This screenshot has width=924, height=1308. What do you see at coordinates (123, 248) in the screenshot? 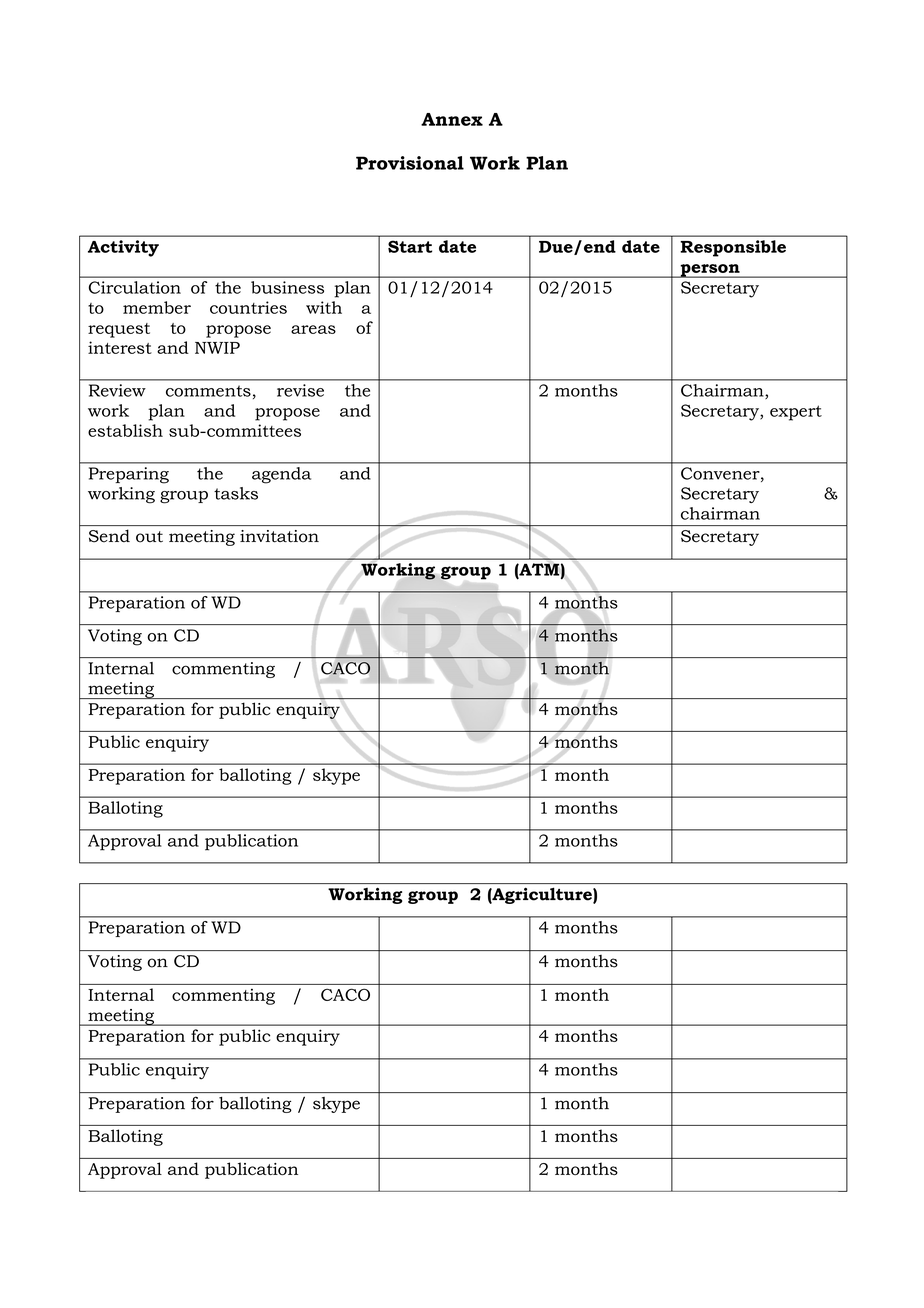
I see `Activity` at bounding box center [123, 248].
